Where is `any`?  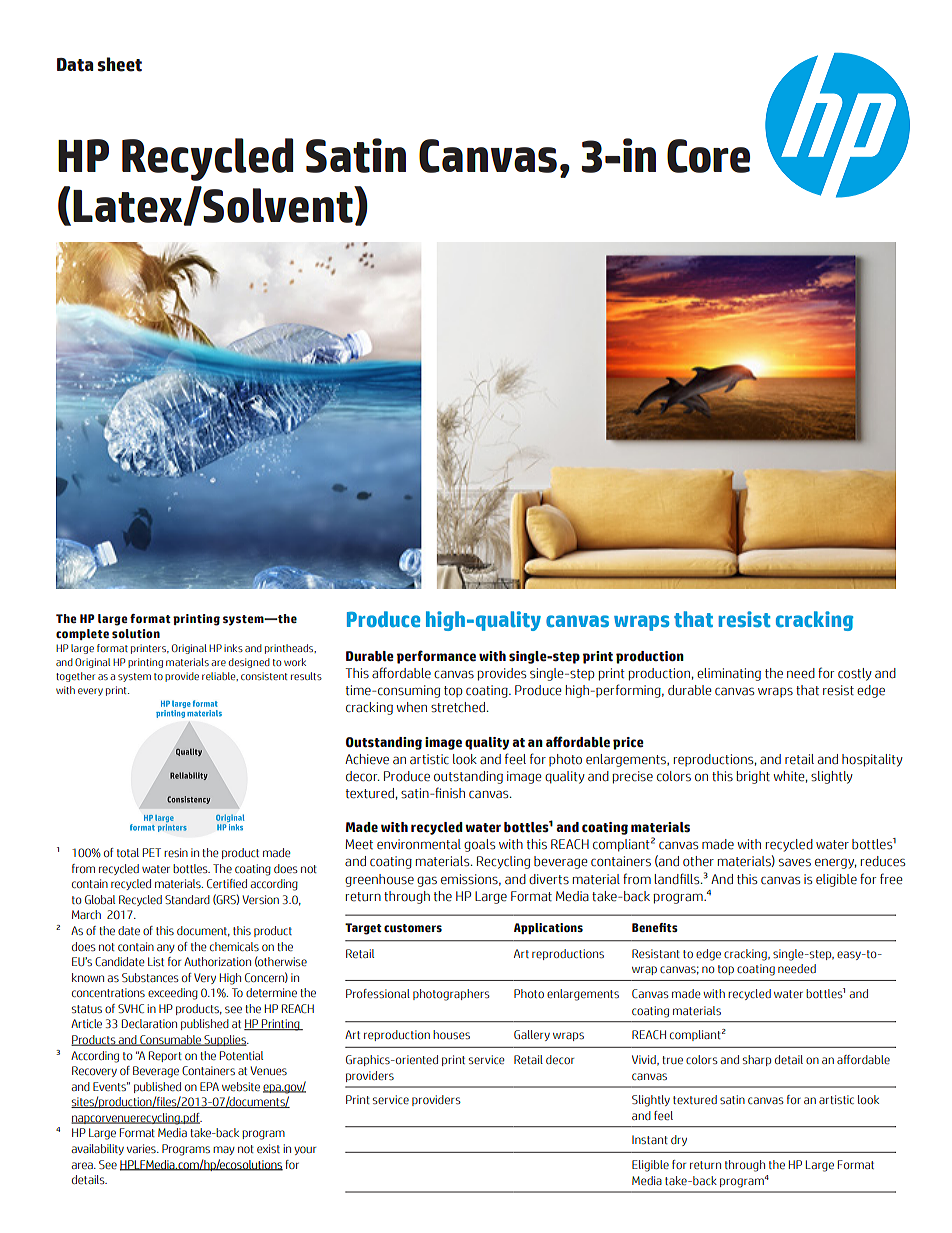 any is located at coordinates (166, 948).
